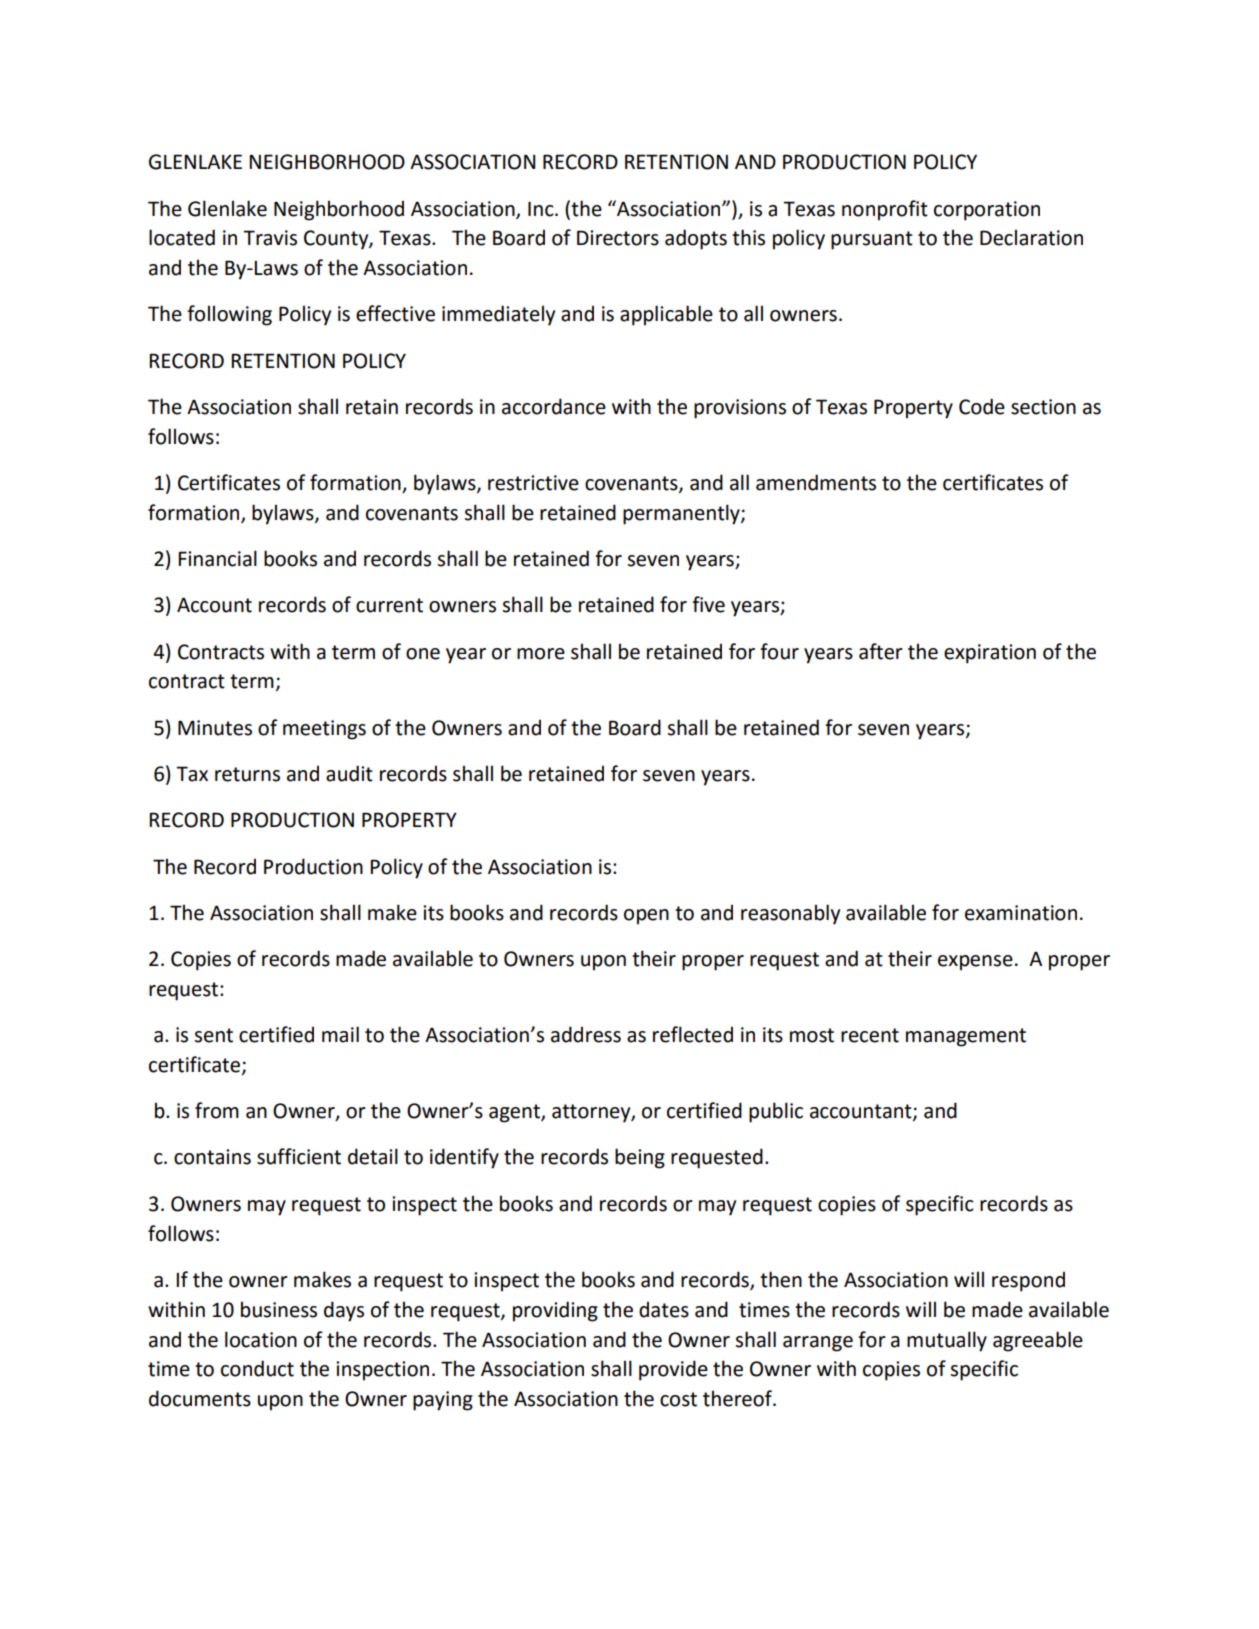  What do you see at coordinates (646, 917) in the document?
I see `open` at bounding box center [646, 917].
